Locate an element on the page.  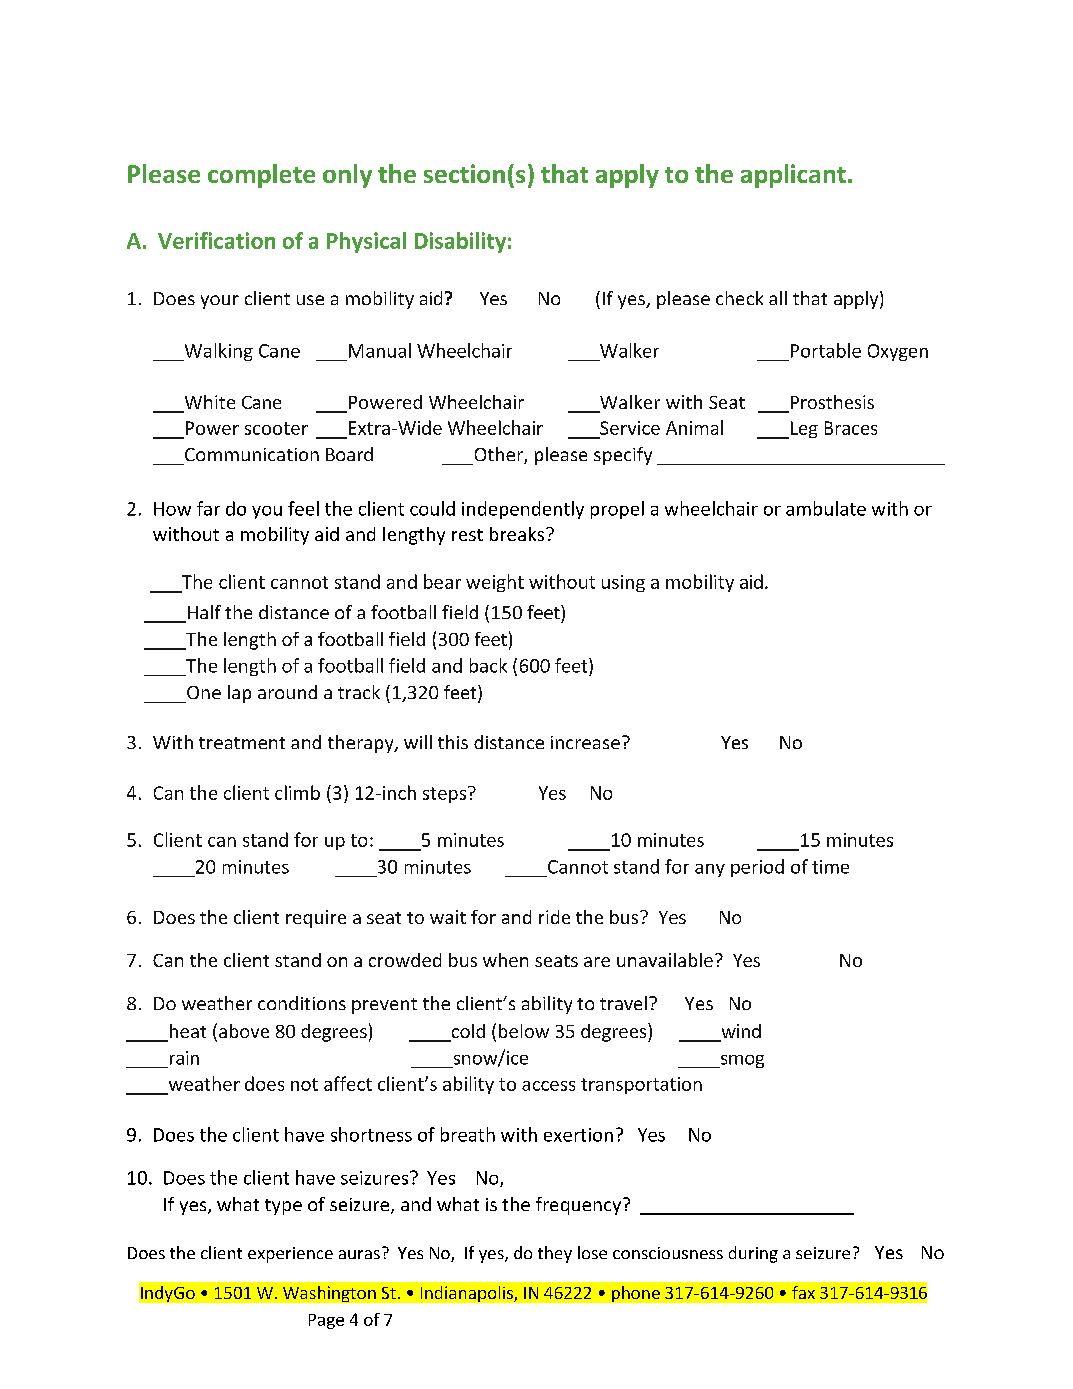
independently is located at coordinates (523, 510).
